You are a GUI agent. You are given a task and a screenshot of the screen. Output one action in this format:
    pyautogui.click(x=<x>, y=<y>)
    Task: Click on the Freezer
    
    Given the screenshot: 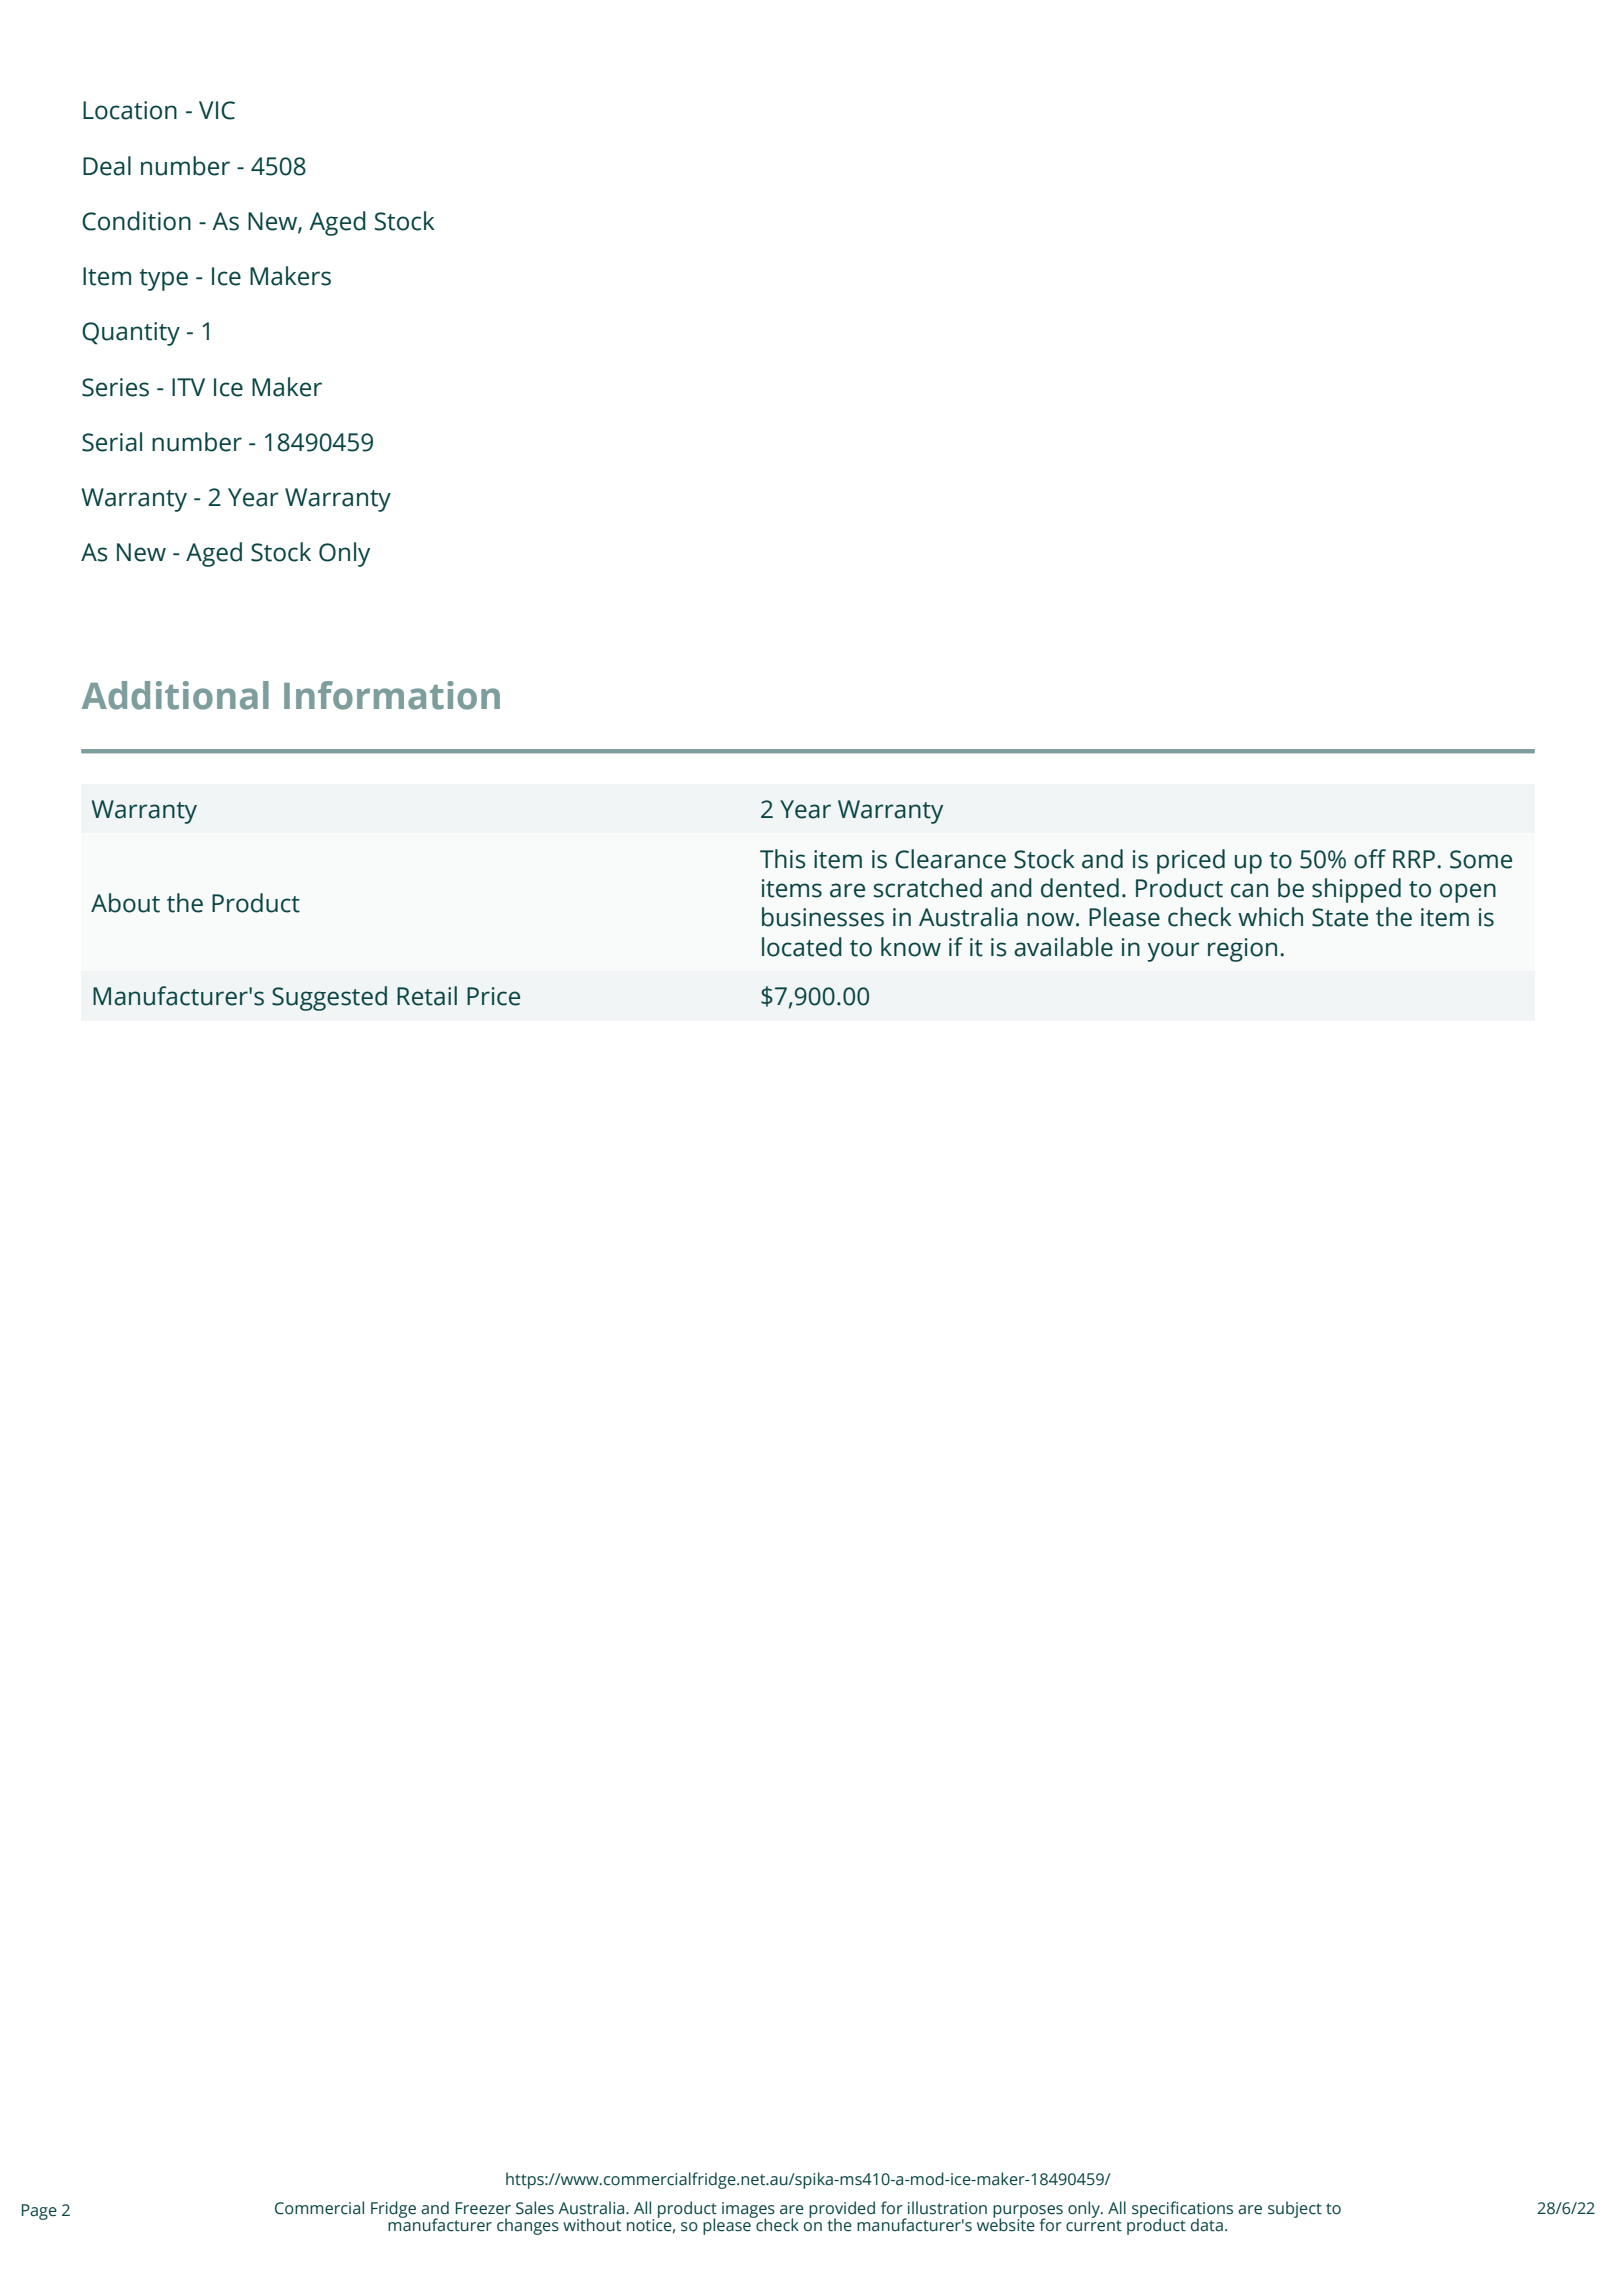 What is the action you would take?
    pyautogui.click(x=483, y=2208)
